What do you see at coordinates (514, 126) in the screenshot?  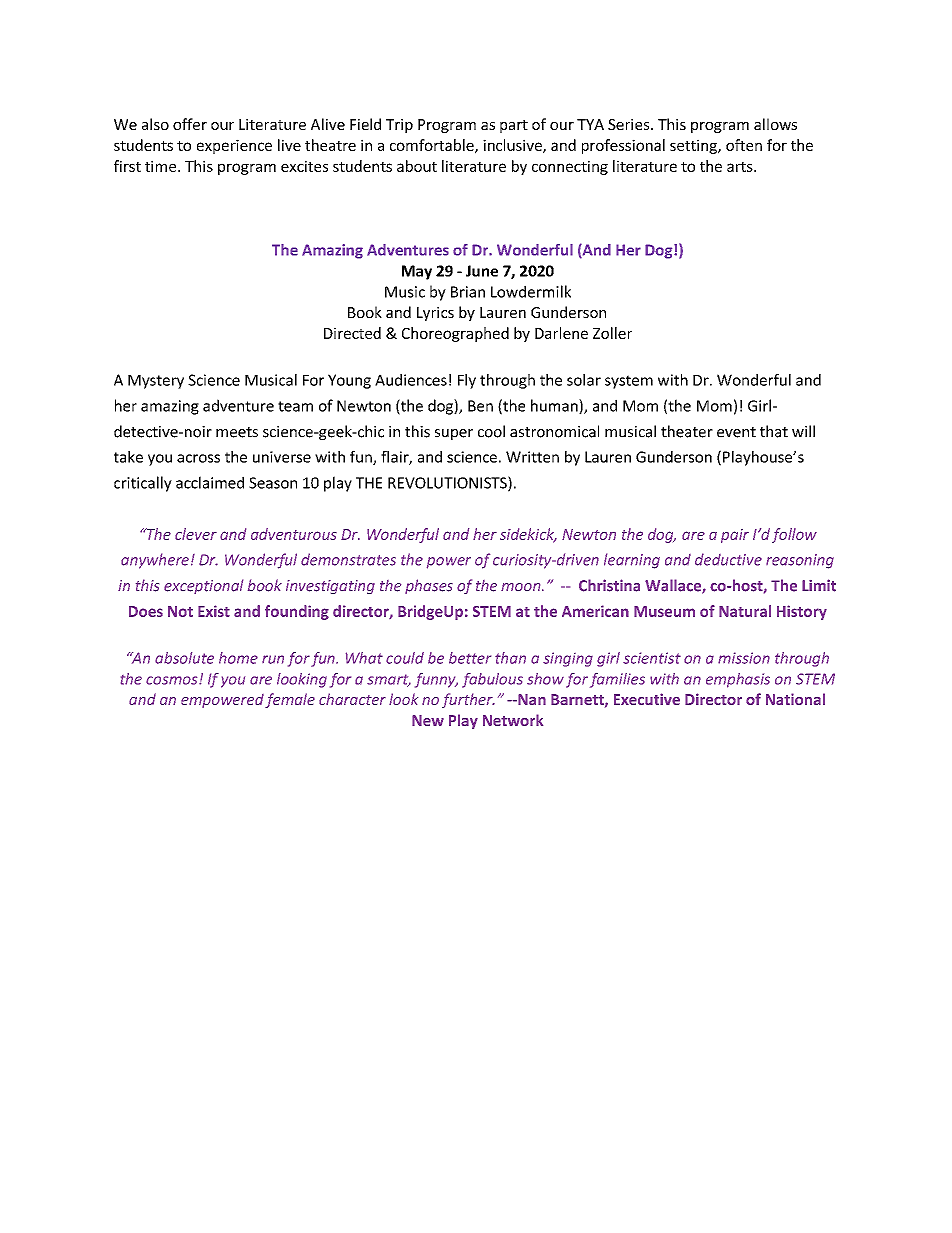 I see `part` at bounding box center [514, 126].
